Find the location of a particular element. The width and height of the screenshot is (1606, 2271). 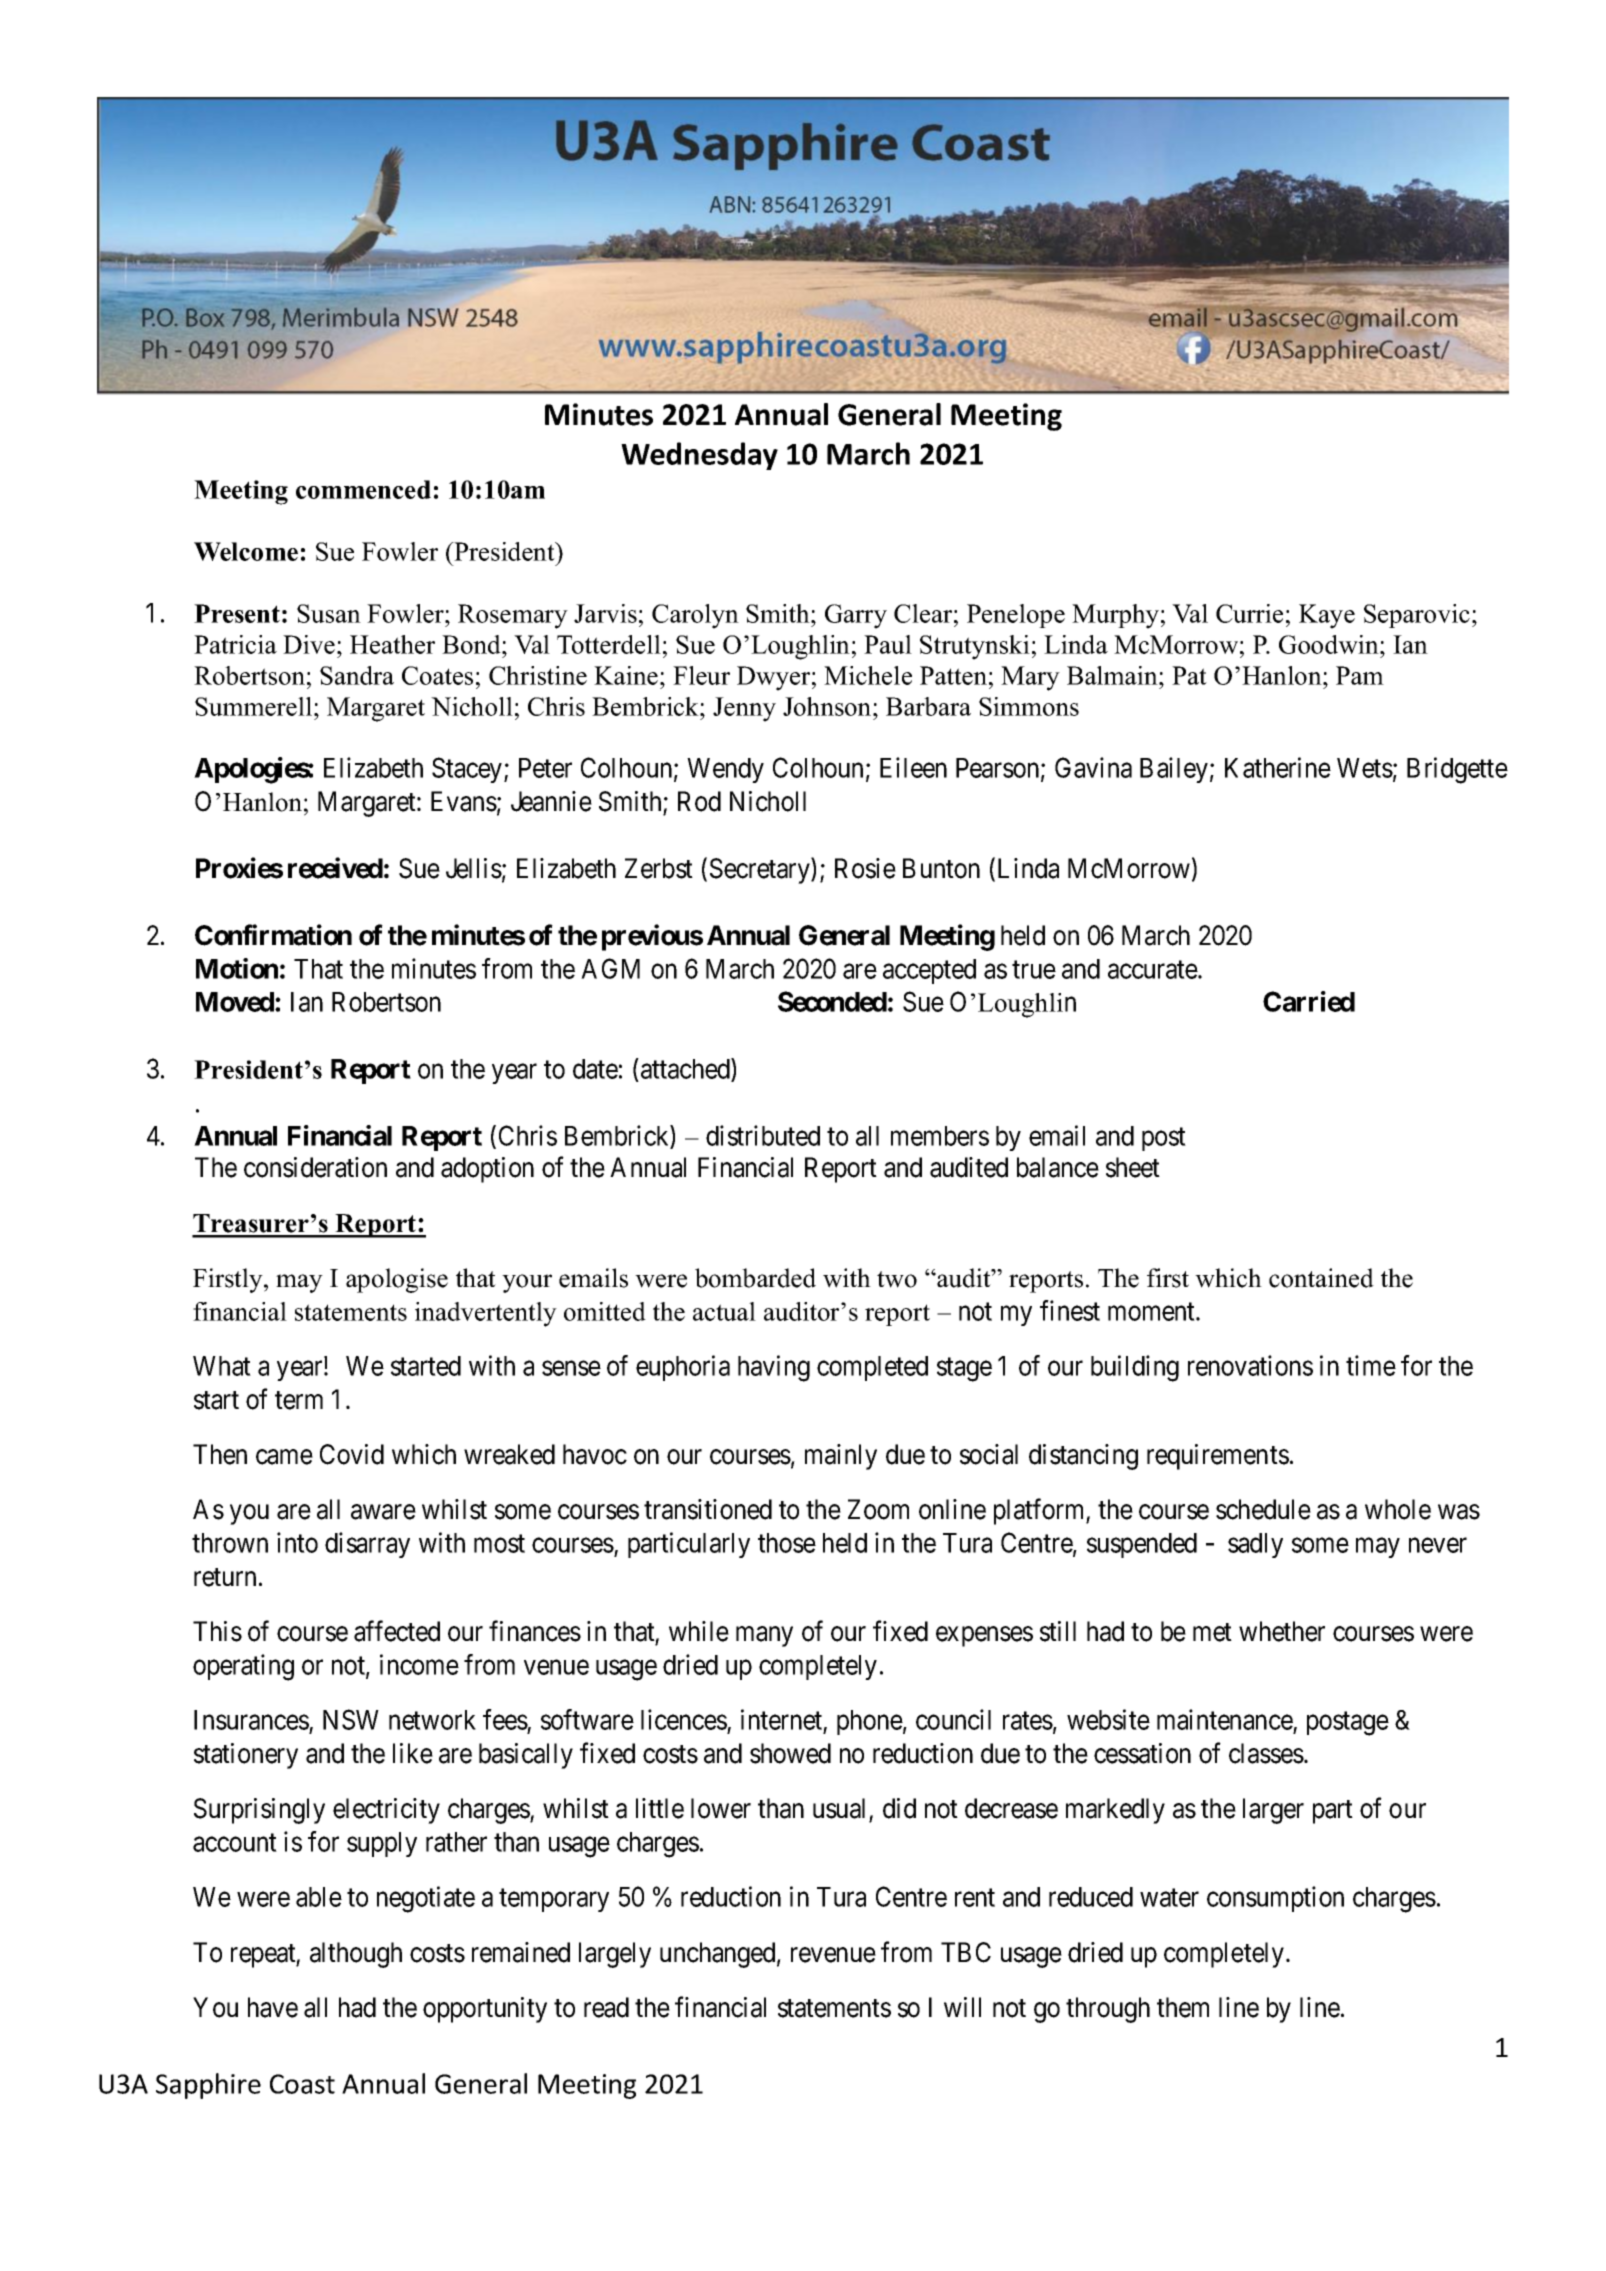

Coast is located at coordinates (302, 2084).
